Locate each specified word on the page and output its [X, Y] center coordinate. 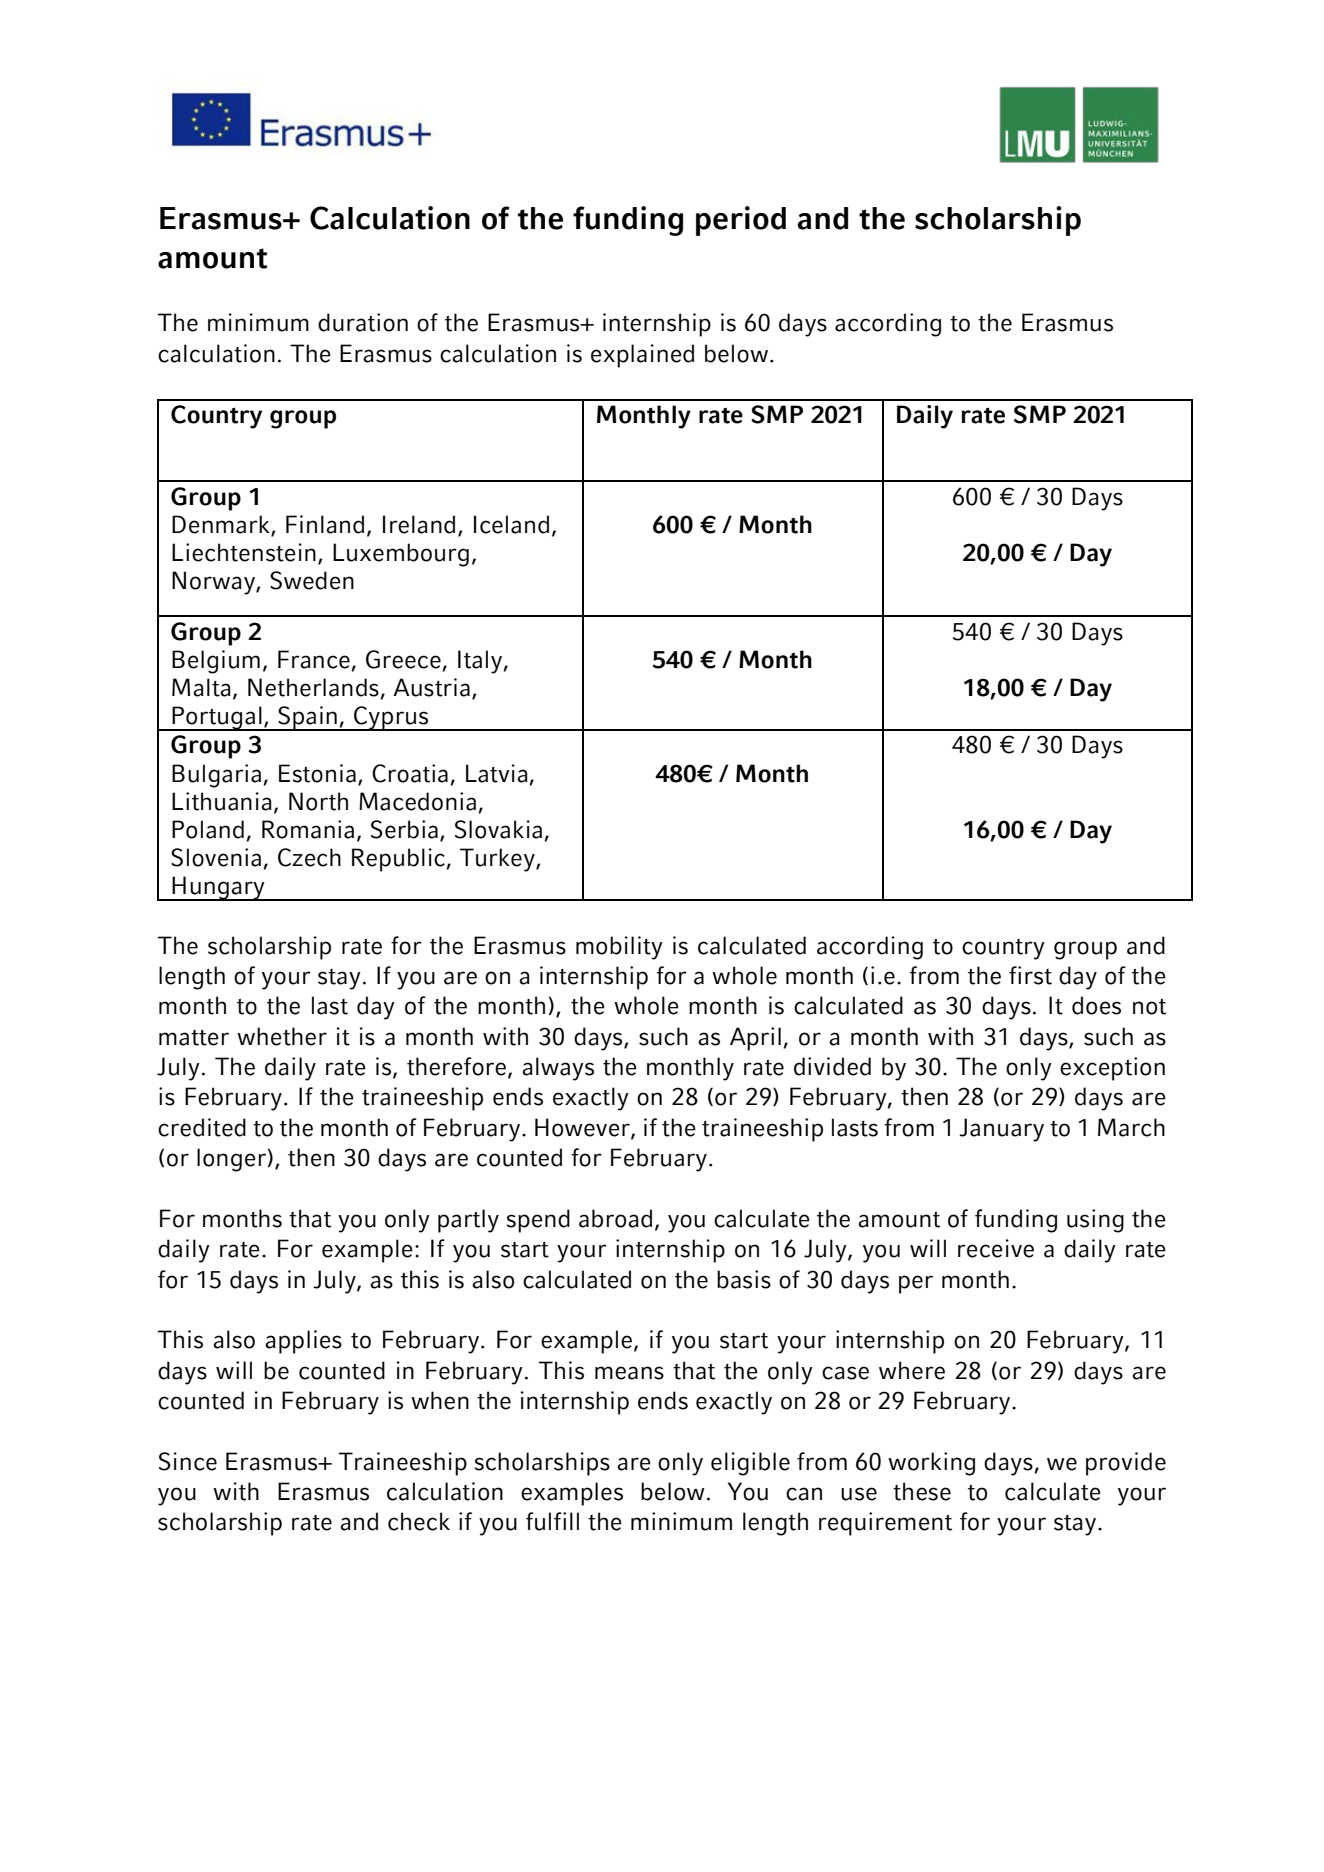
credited [202, 1127]
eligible [750, 1464]
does [1096, 1005]
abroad [615, 1218]
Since [188, 1461]
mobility [619, 948]
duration [363, 322]
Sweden [312, 580]
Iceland [511, 524]
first [1030, 975]
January [1001, 1130]
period [741, 221]
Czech [309, 857]
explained [642, 356]
